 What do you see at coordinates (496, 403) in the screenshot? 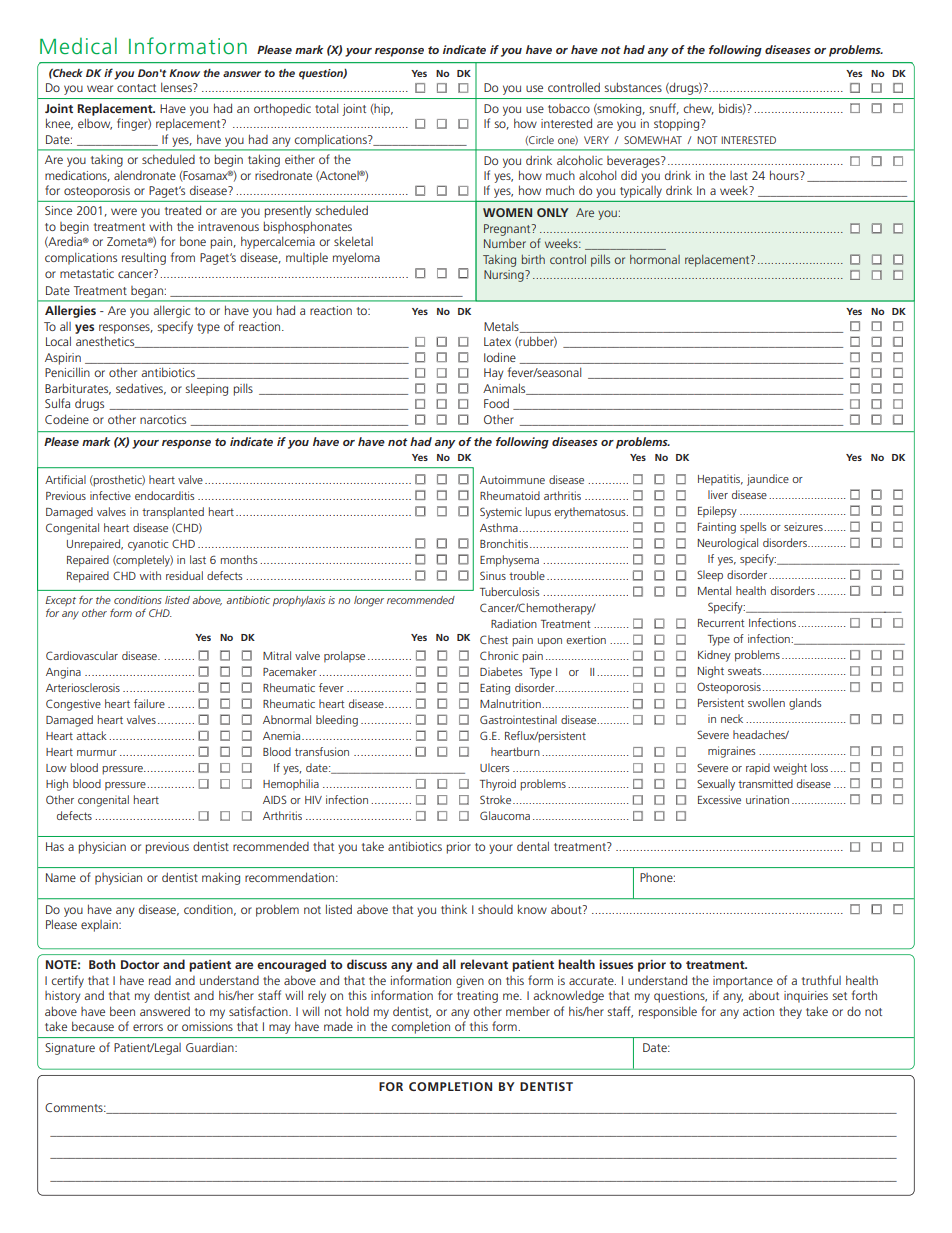
I see `Food` at bounding box center [496, 403].
